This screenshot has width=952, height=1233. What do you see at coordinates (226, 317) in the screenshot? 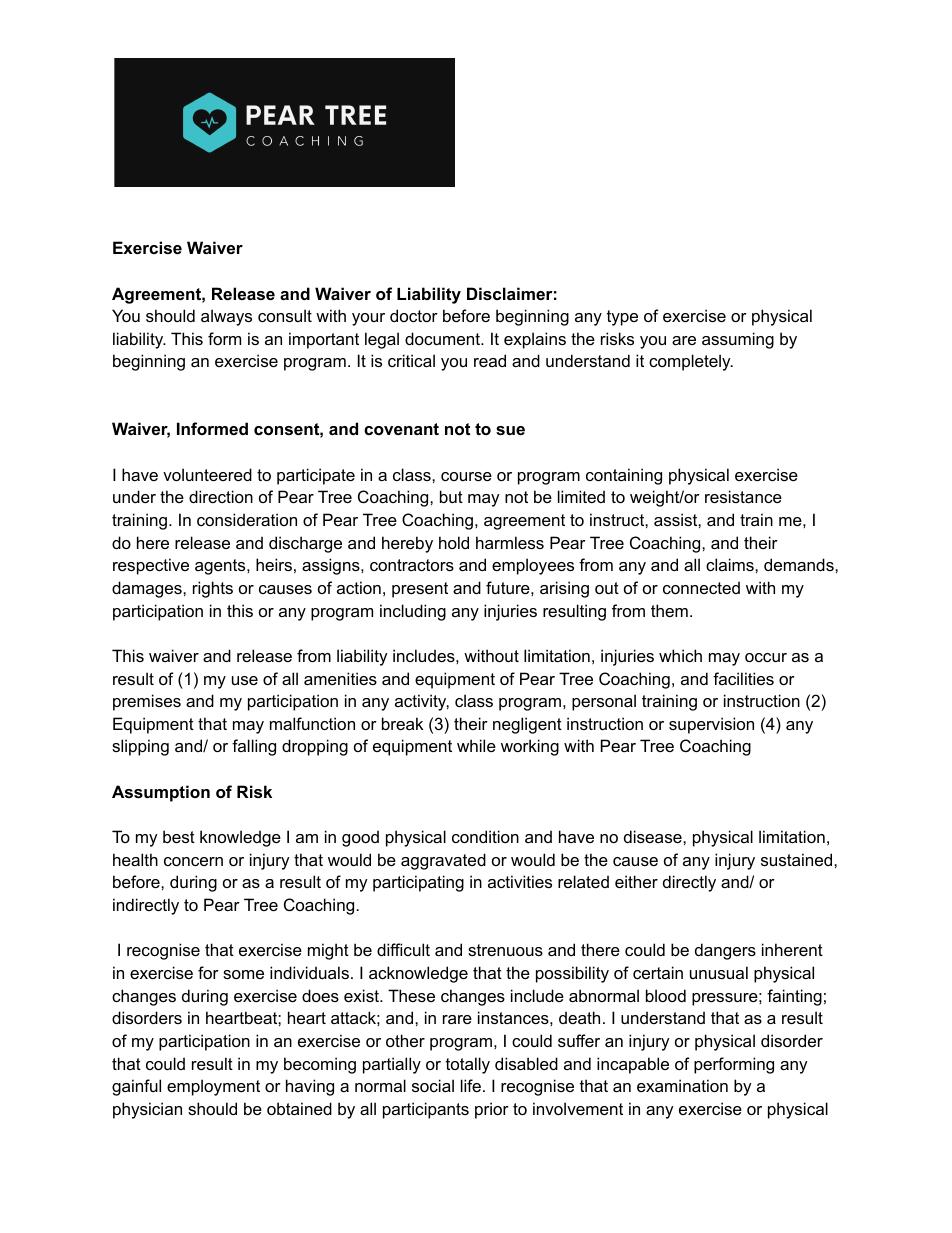
I see `always` at bounding box center [226, 317].
